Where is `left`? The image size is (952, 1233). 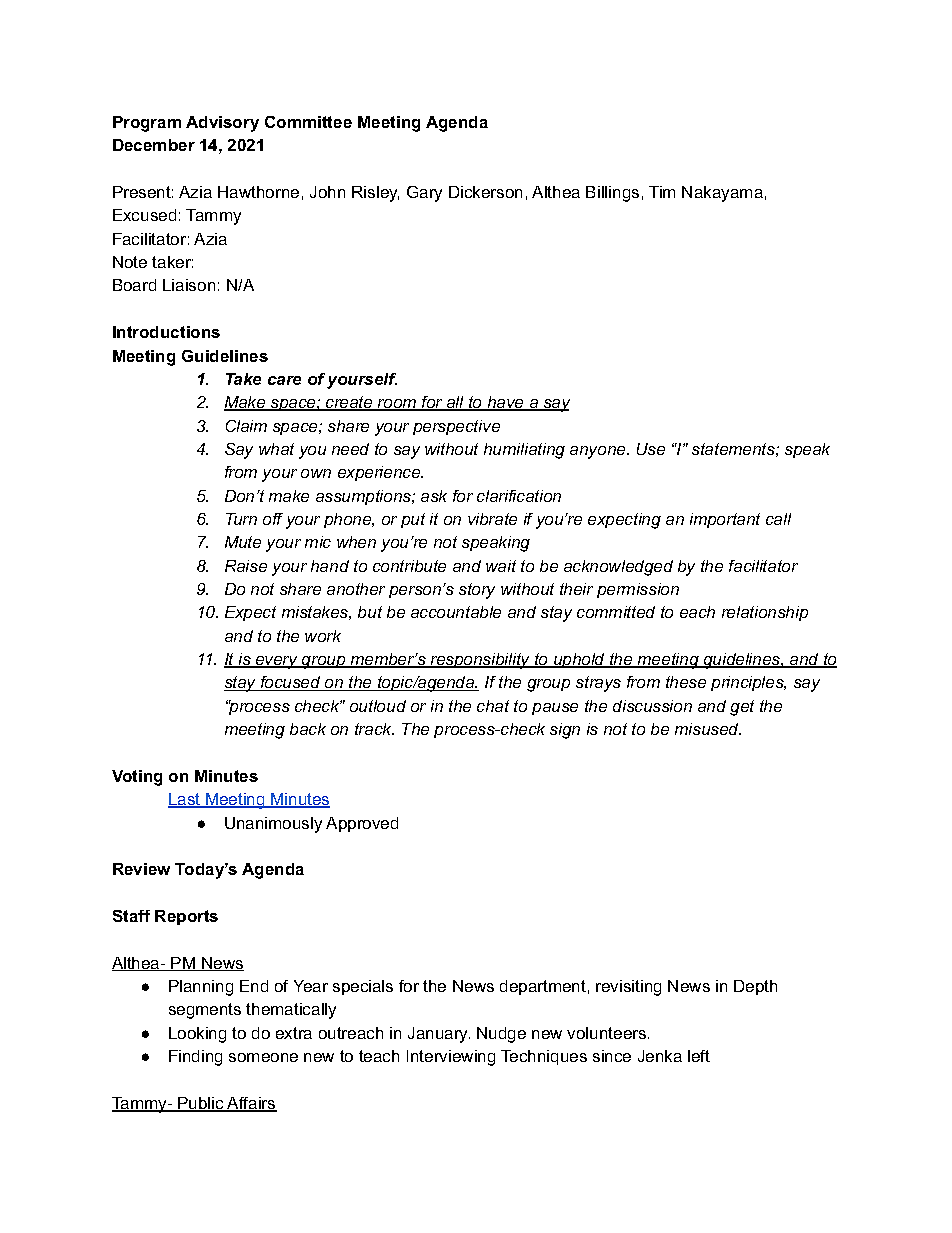
left is located at coordinates (699, 1056).
